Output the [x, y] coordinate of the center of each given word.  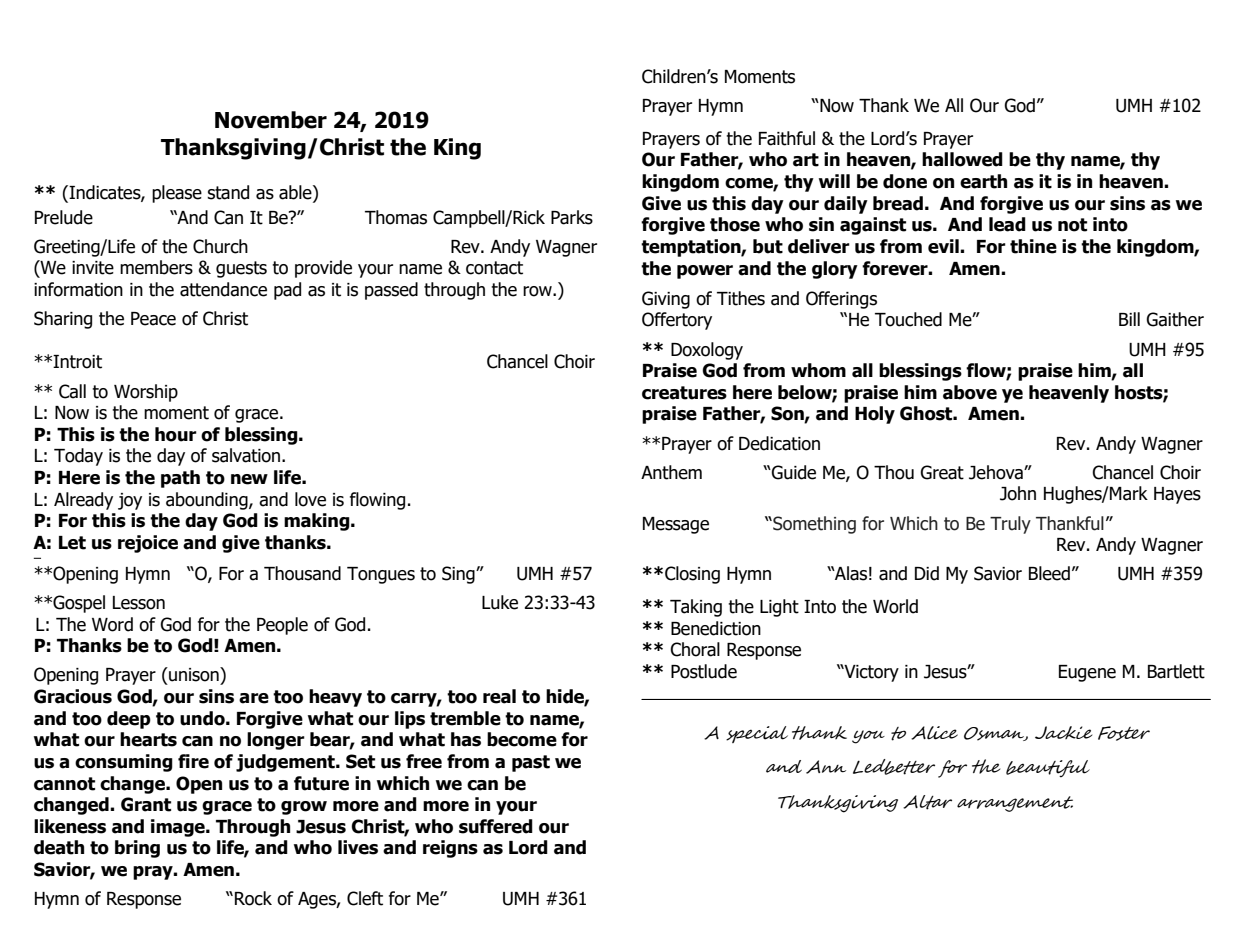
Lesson [139, 603]
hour [176, 434]
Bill [1129, 319]
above [970, 392]
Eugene [1087, 673]
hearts [148, 739]
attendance [223, 289]
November [271, 120]
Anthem [671, 472]
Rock [253, 898]
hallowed [962, 159]
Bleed [1049, 573]
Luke [500, 602]
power [705, 272]
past [531, 763]
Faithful [787, 138]
